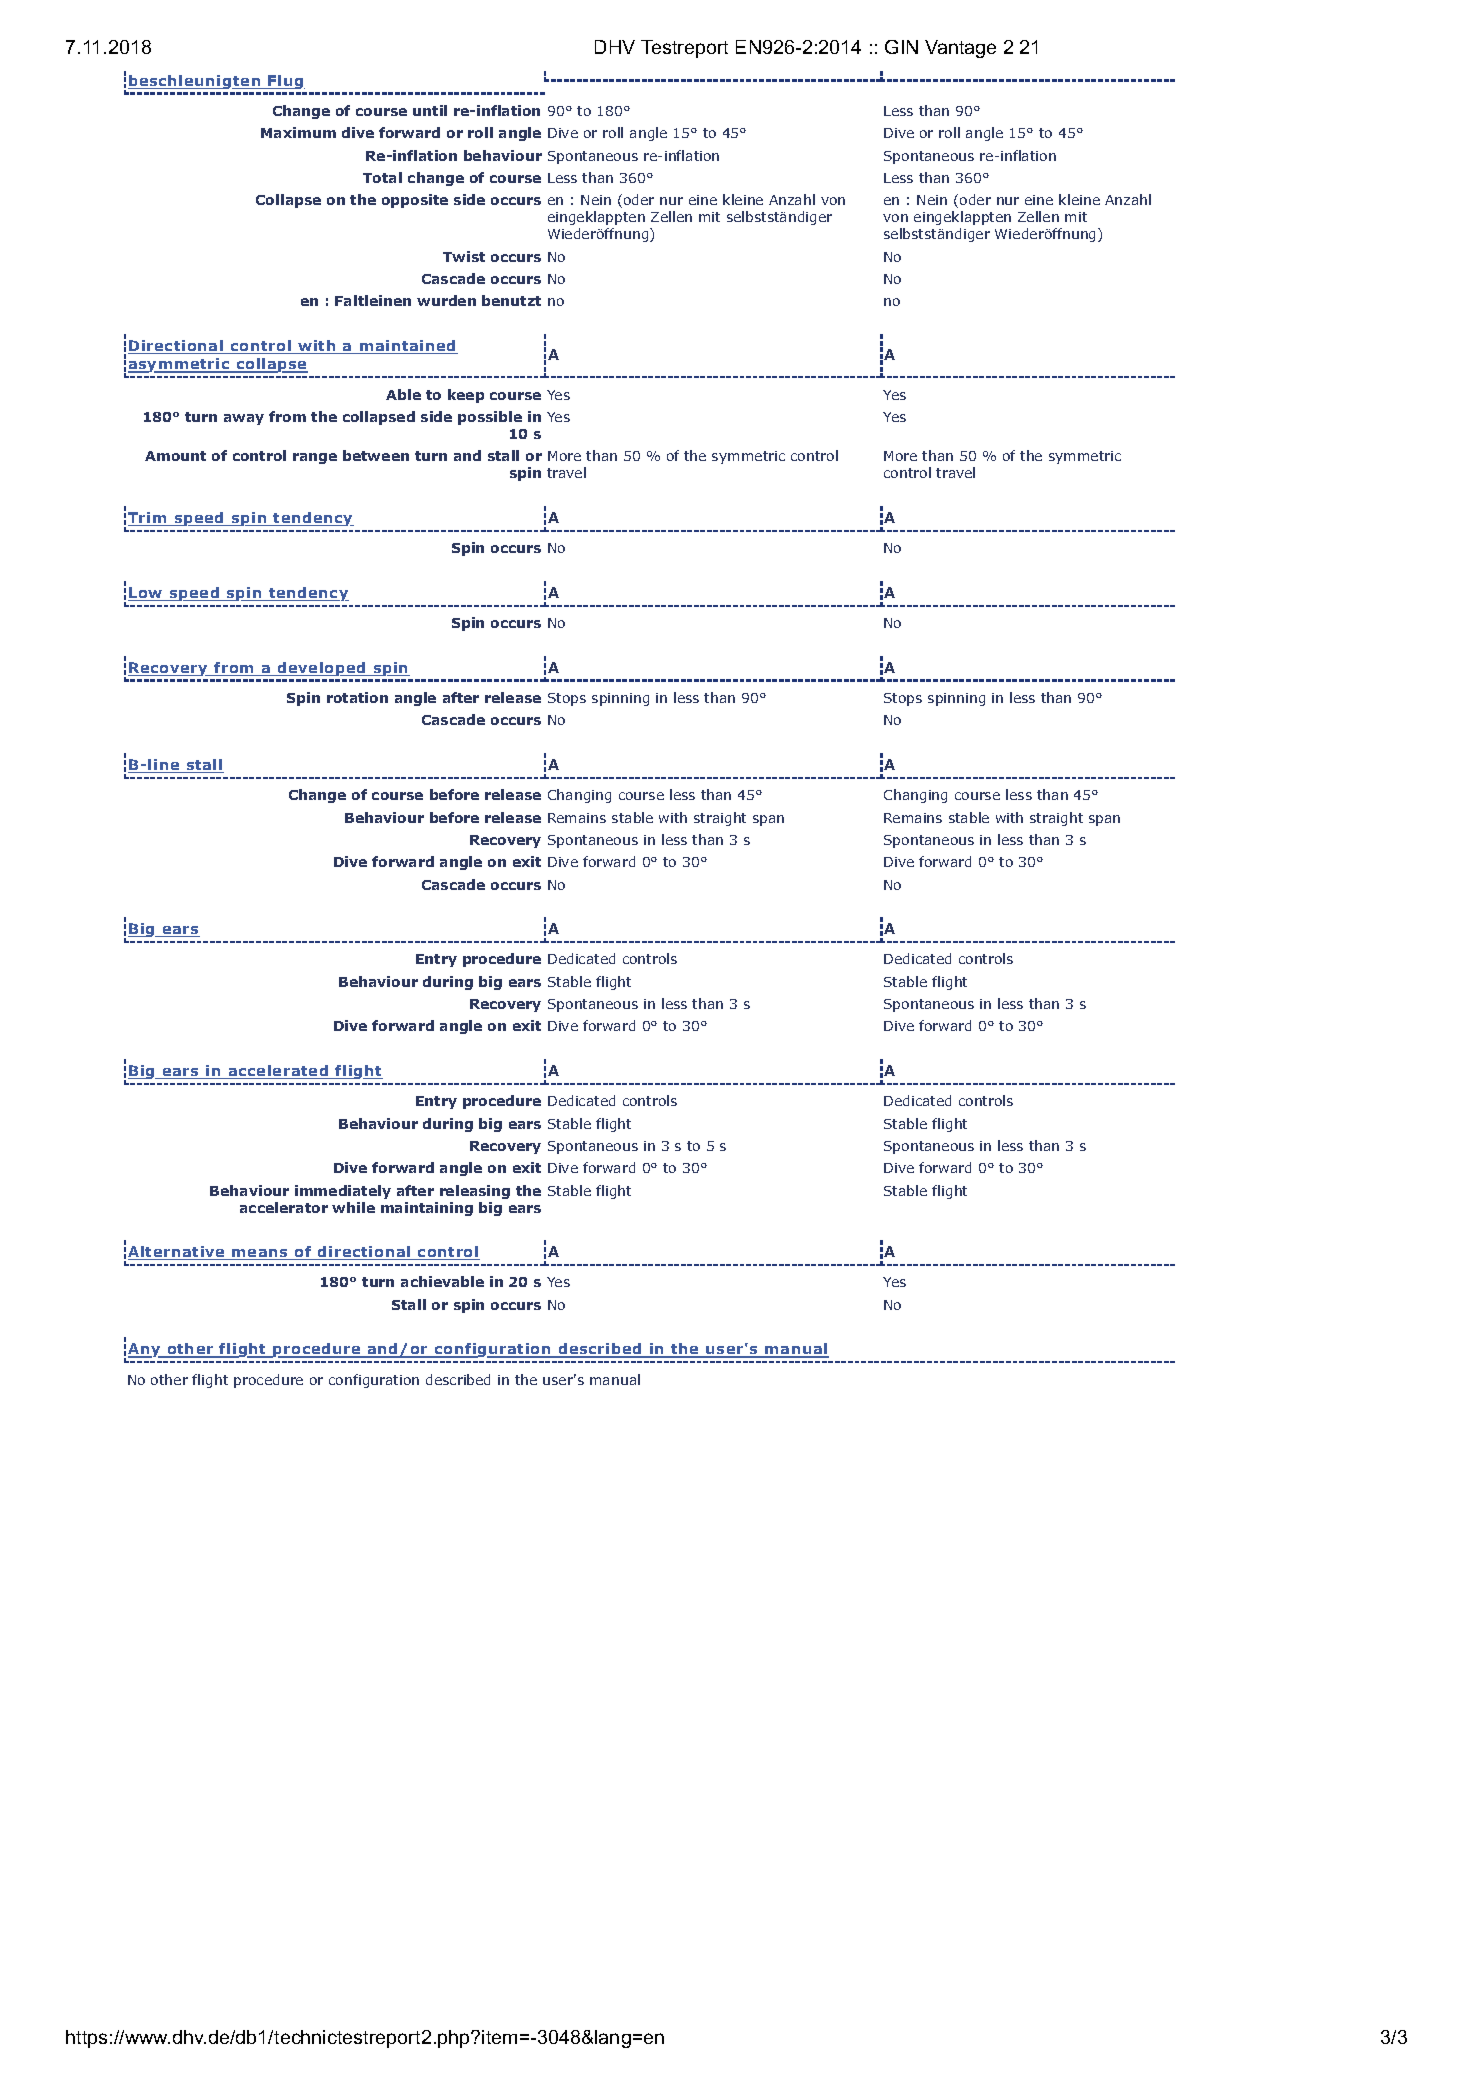 The height and width of the page is (2086, 1474). Describe the element at coordinates (376, 455) in the page. I see `between` at that location.
